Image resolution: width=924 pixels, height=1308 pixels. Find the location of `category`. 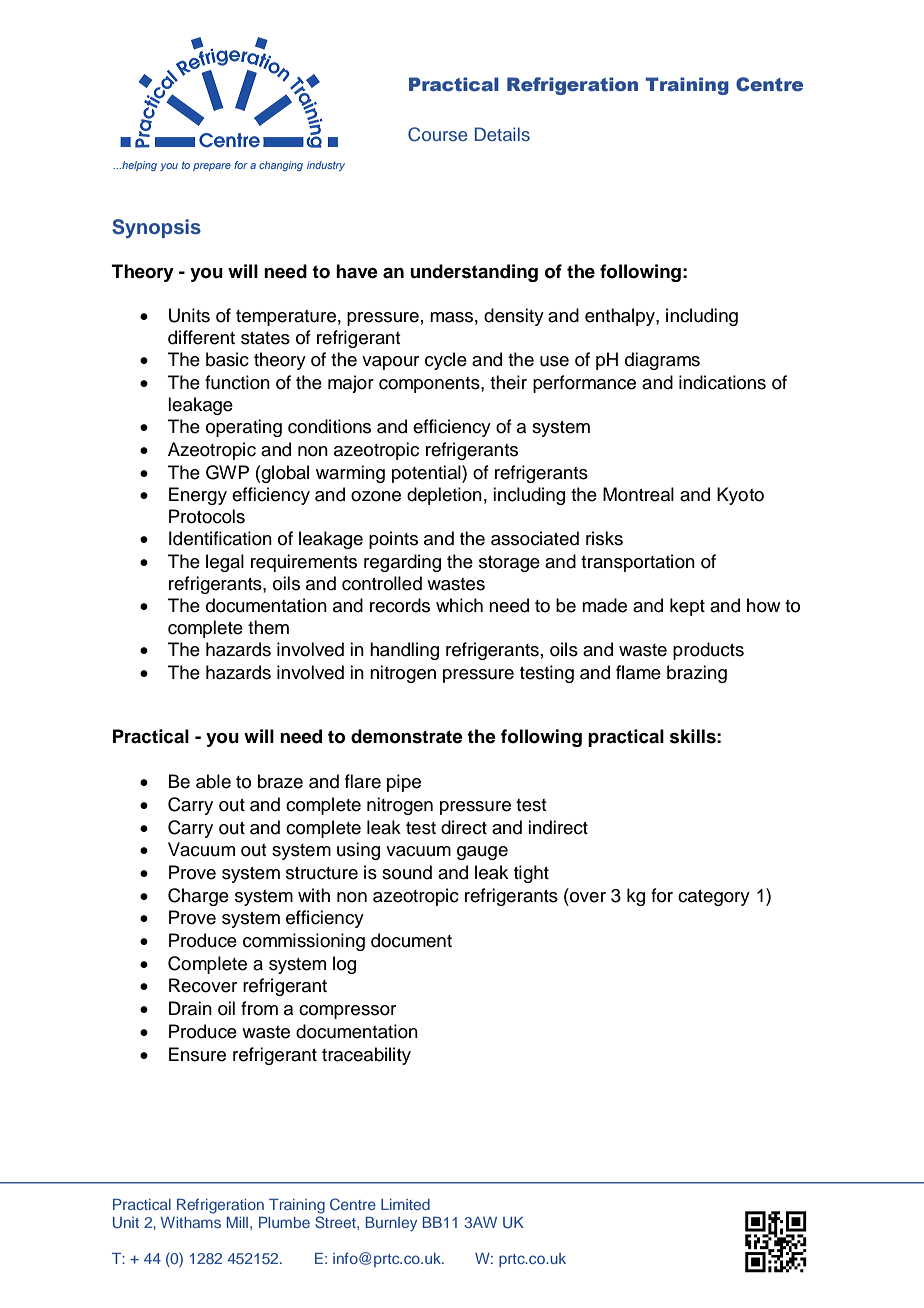

category is located at coordinates (714, 898).
